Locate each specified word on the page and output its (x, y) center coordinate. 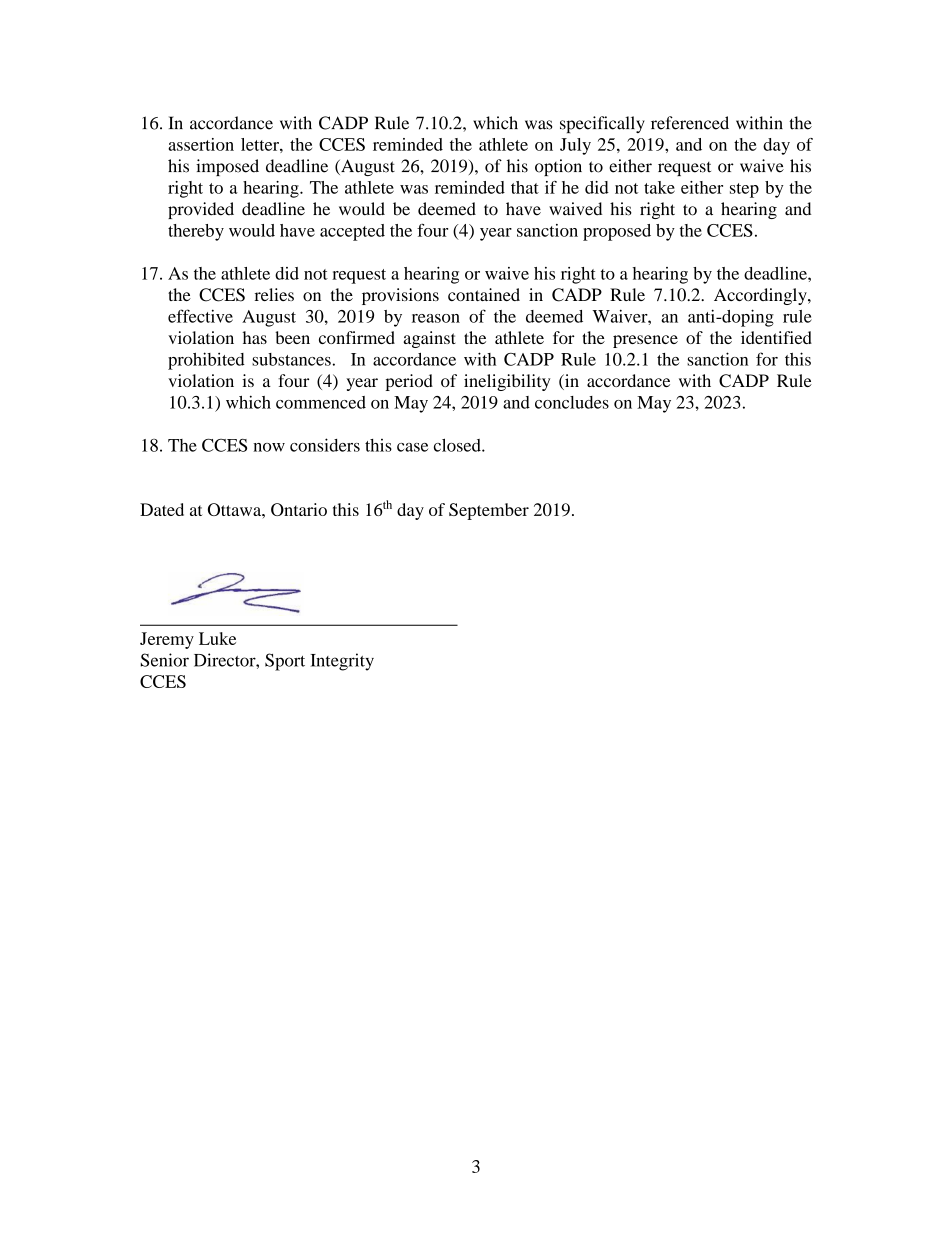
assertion (201, 144)
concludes (572, 402)
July (575, 146)
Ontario (299, 509)
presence (645, 341)
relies (274, 294)
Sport (285, 662)
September (489, 511)
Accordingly (761, 296)
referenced (690, 123)
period (409, 382)
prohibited (206, 361)
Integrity (342, 662)
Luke (217, 638)
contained (484, 294)
